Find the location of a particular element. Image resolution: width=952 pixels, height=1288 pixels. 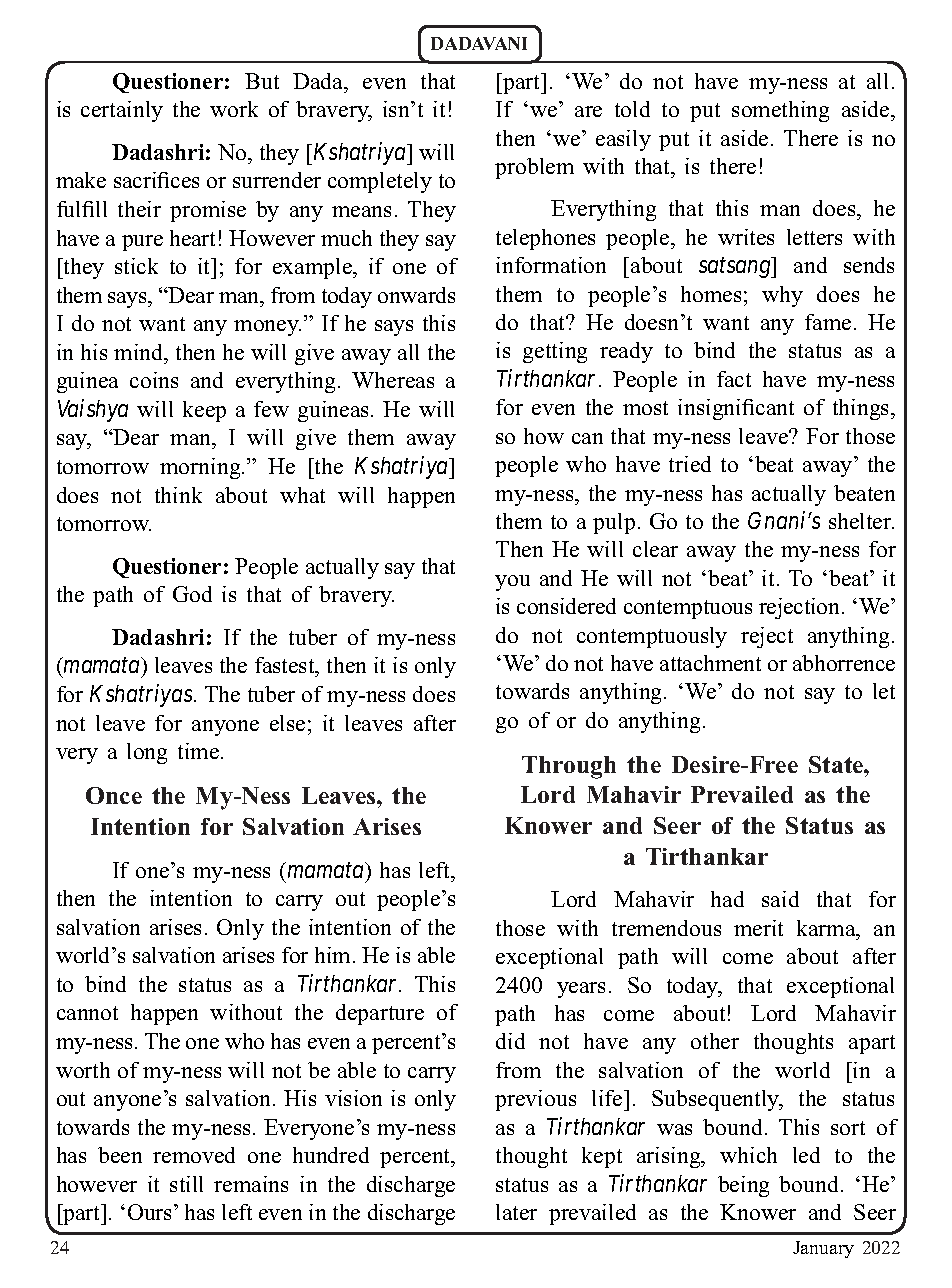

cannot is located at coordinates (87, 1013).
